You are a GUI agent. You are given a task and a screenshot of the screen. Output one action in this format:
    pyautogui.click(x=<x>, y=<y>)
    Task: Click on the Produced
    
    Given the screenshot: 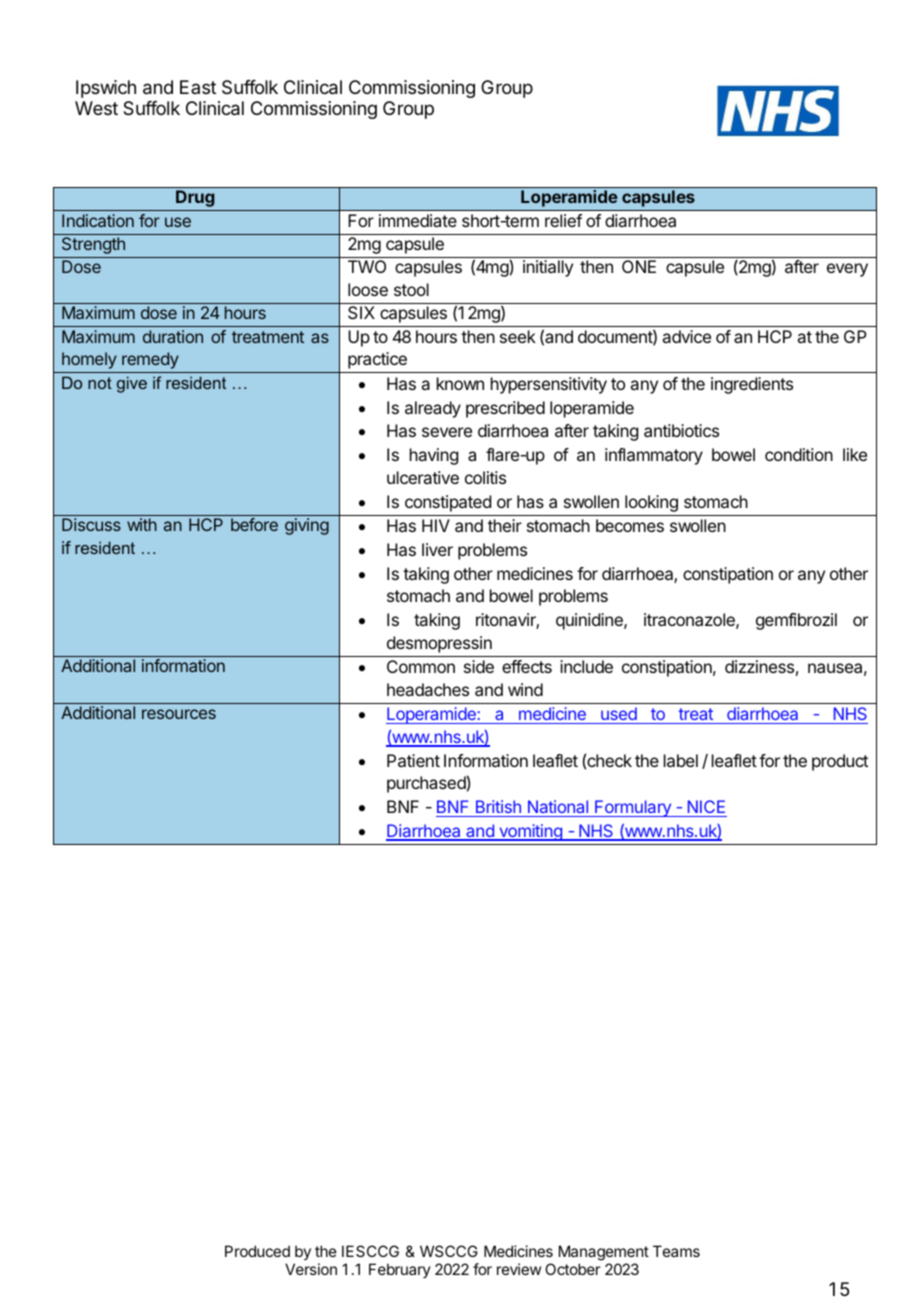 What is the action you would take?
    pyautogui.click(x=257, y=1251)
